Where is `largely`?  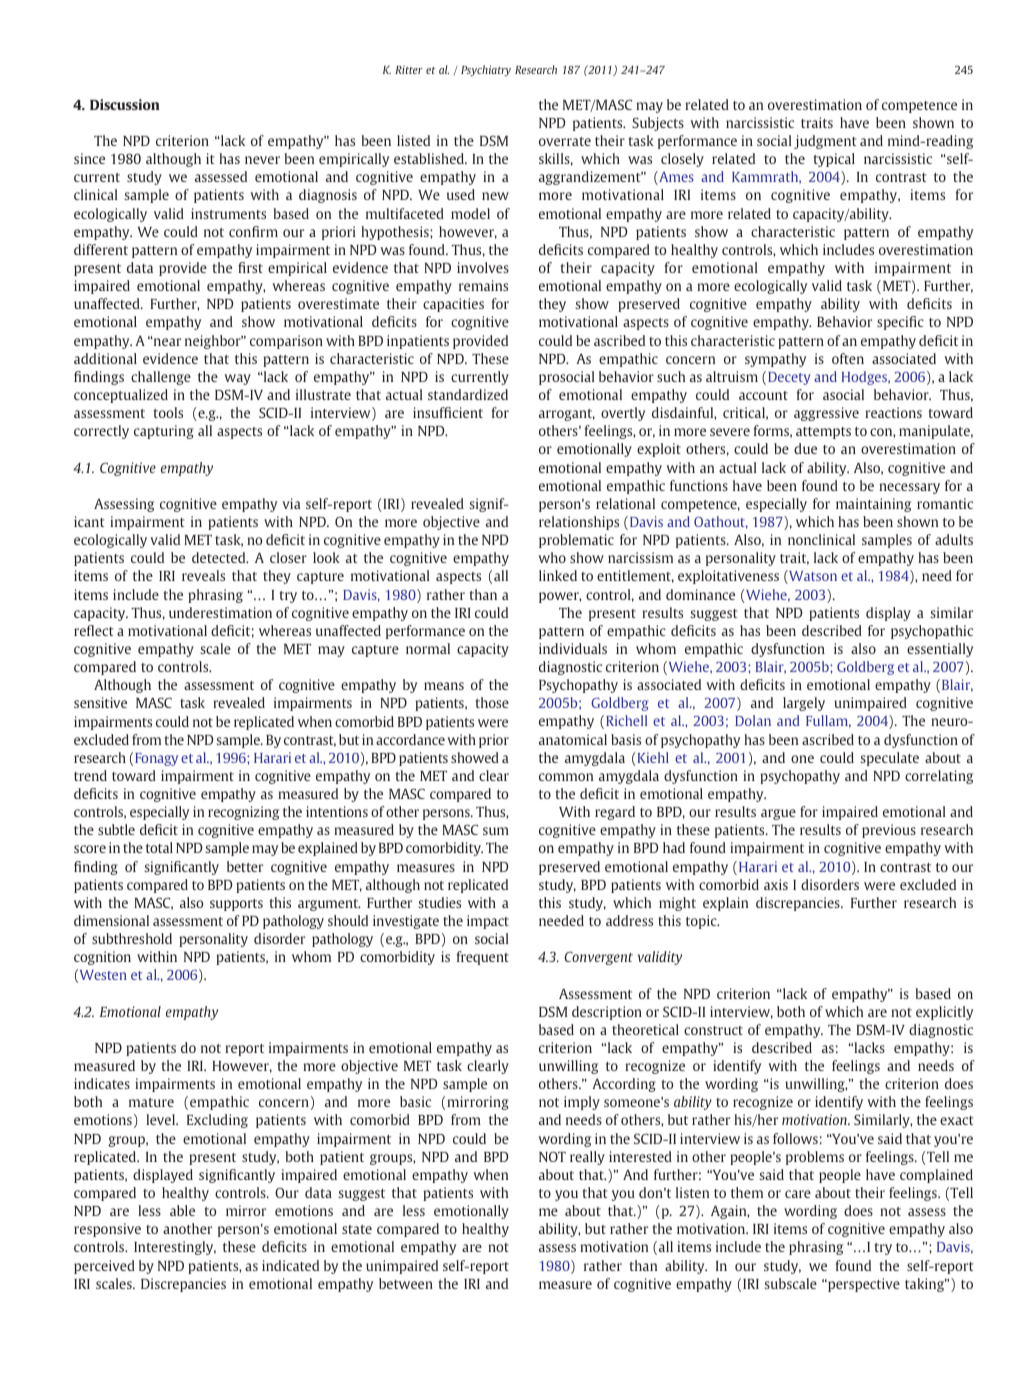 largely is located at coordinates (804, 704).
